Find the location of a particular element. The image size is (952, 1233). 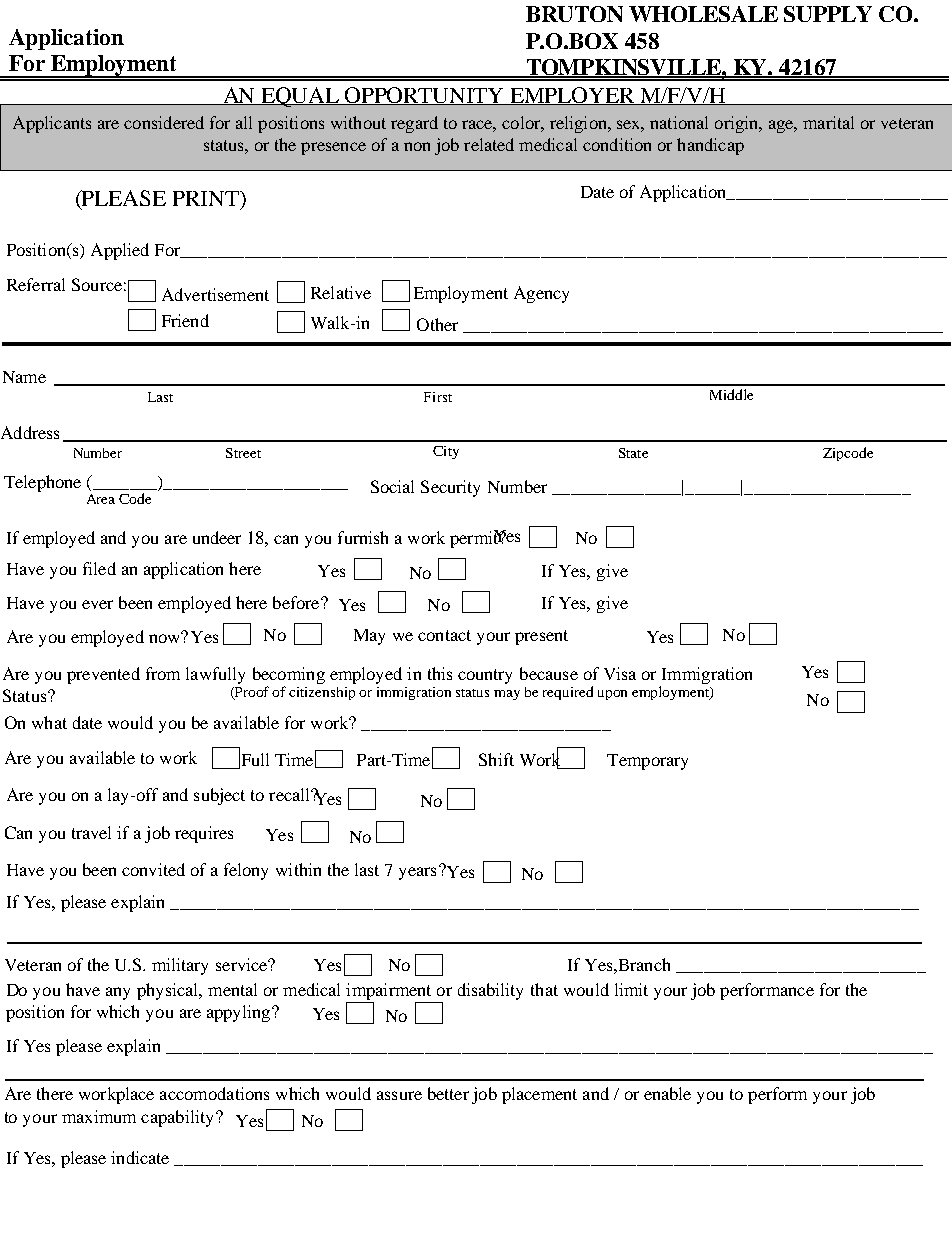

contact is located at coordinates (444, 635).
